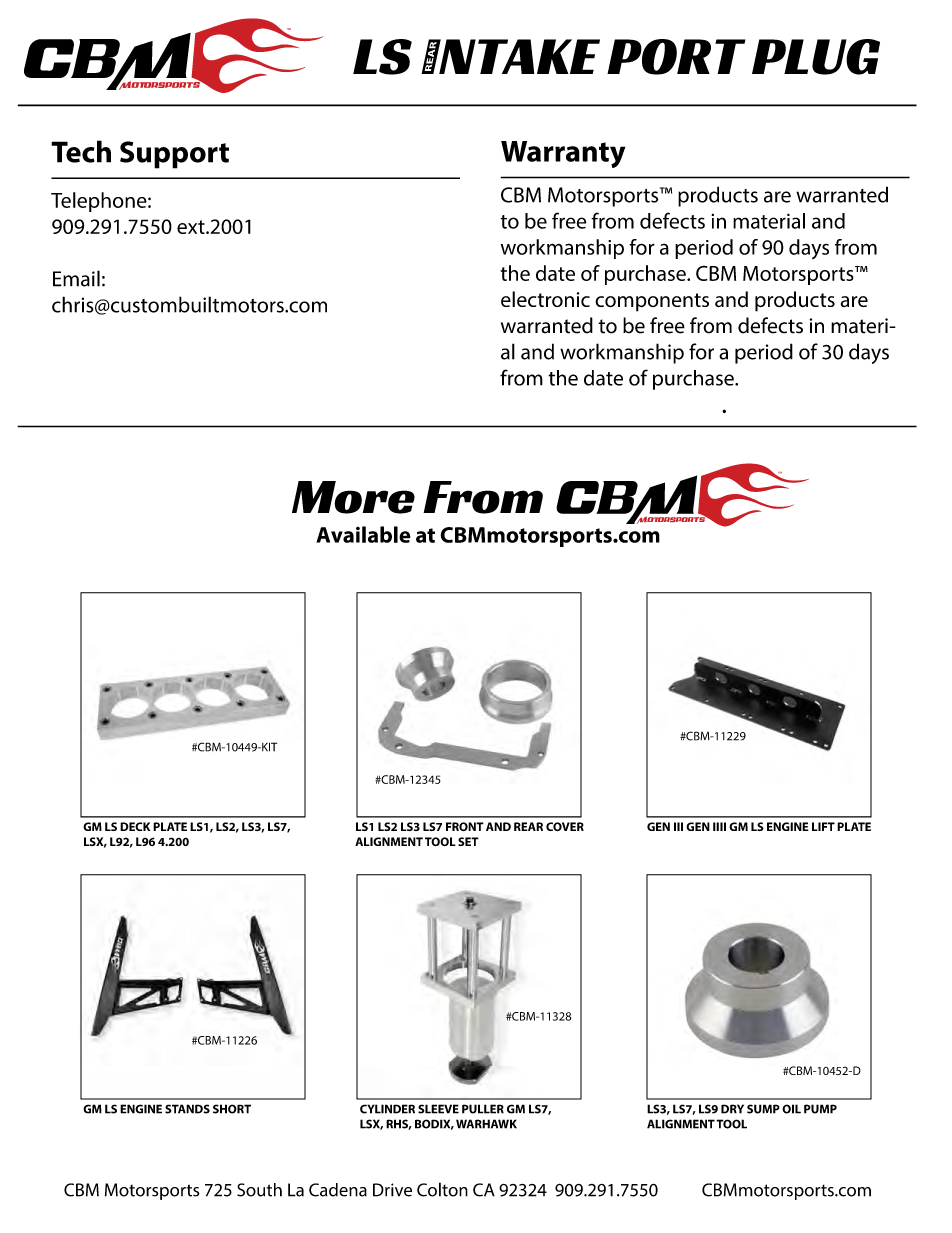 This screenshot has width=952, height=1233. Describe the element at coordinates (363, 534) in the screenshot. I see `Available` at that location.
